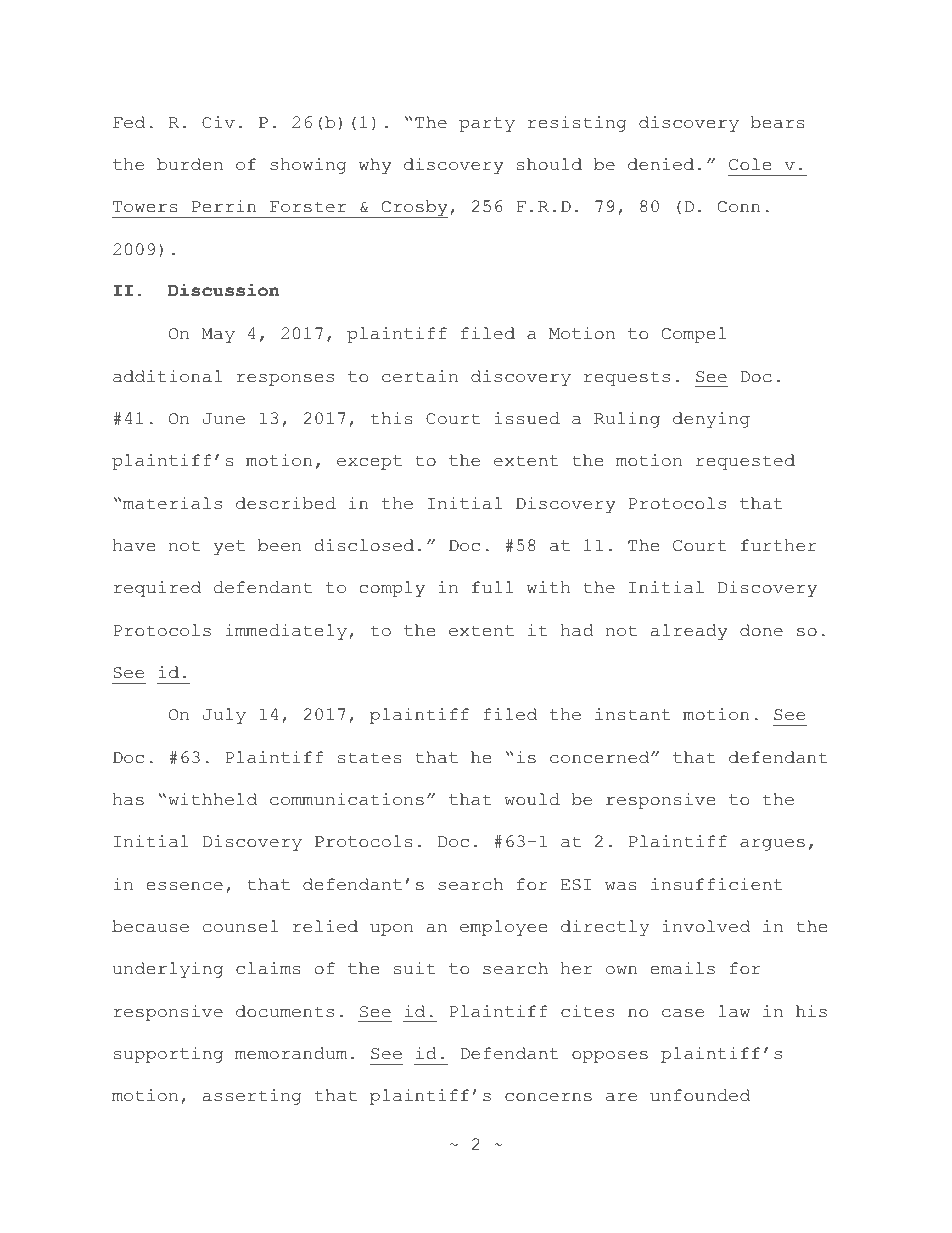  What do you see at coordinates (745, 462) in the screenshot?
I see `requested` at bounding box center [745, 462].
